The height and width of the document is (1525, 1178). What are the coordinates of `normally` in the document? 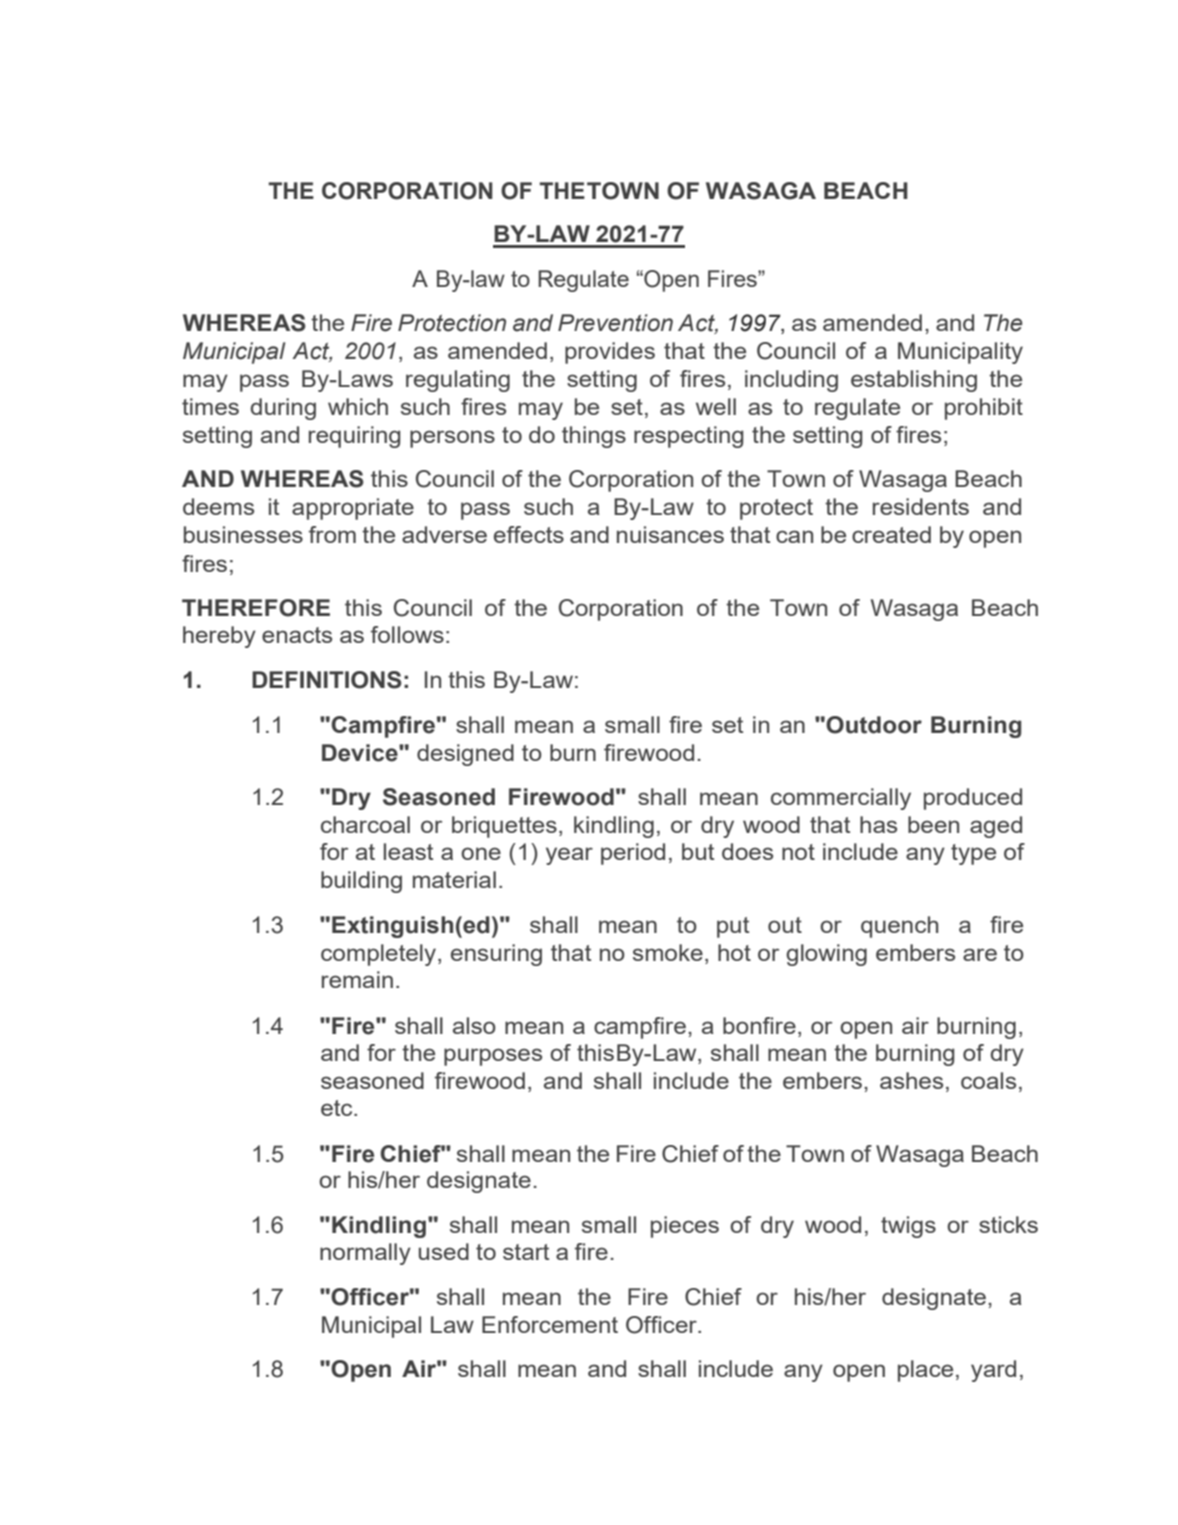 It's located at (365, 1254).
